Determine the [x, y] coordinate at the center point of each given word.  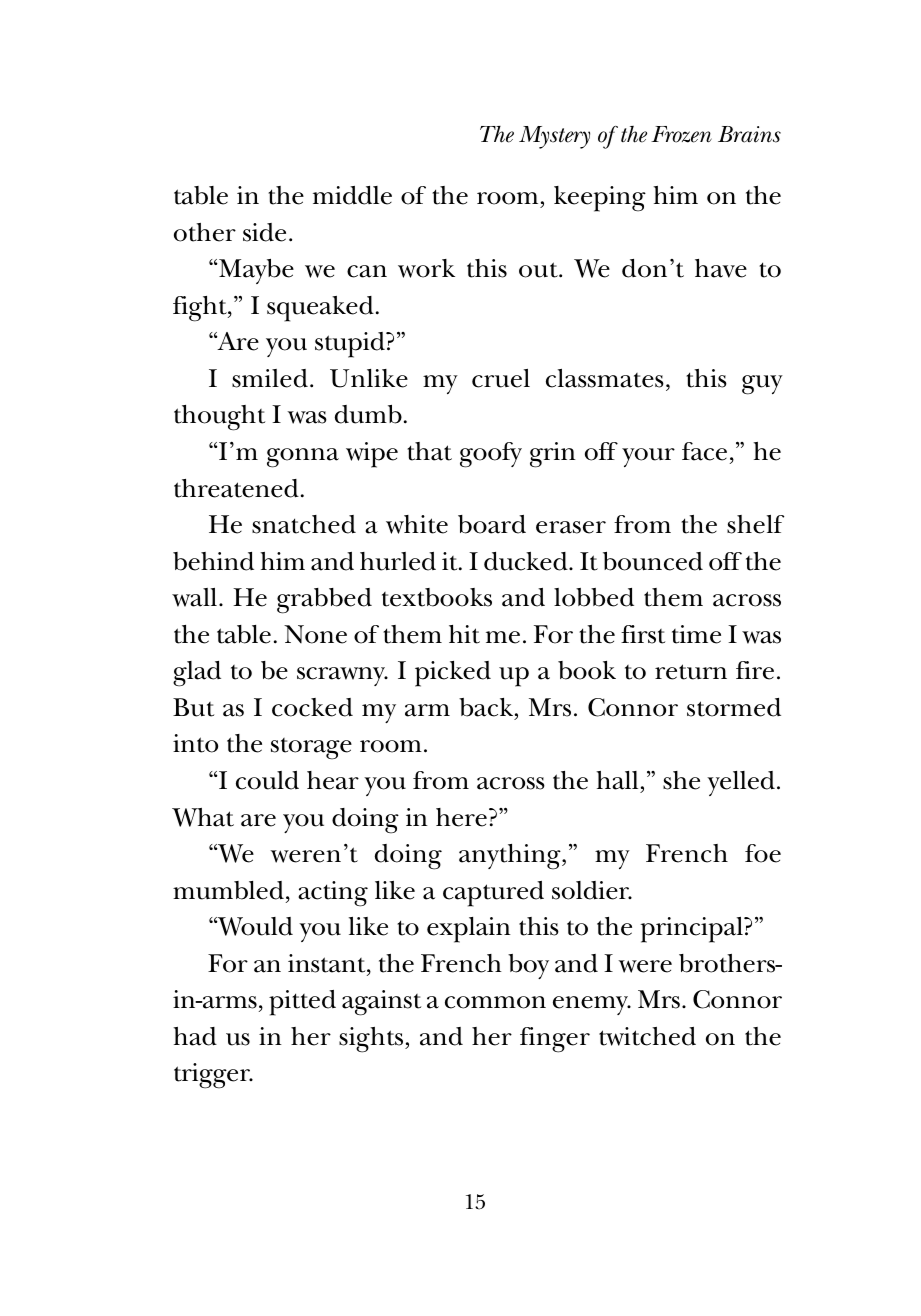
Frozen [681, 134]
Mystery [554, 137]
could [267, 780]
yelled [741, 783]
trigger [213, 1076]
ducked [527, 561]
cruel [501, 378]
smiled [270, 378]
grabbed [324, 601]
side [264, 232]
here [461, 817]
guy [762, 385]
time [696, 634]
